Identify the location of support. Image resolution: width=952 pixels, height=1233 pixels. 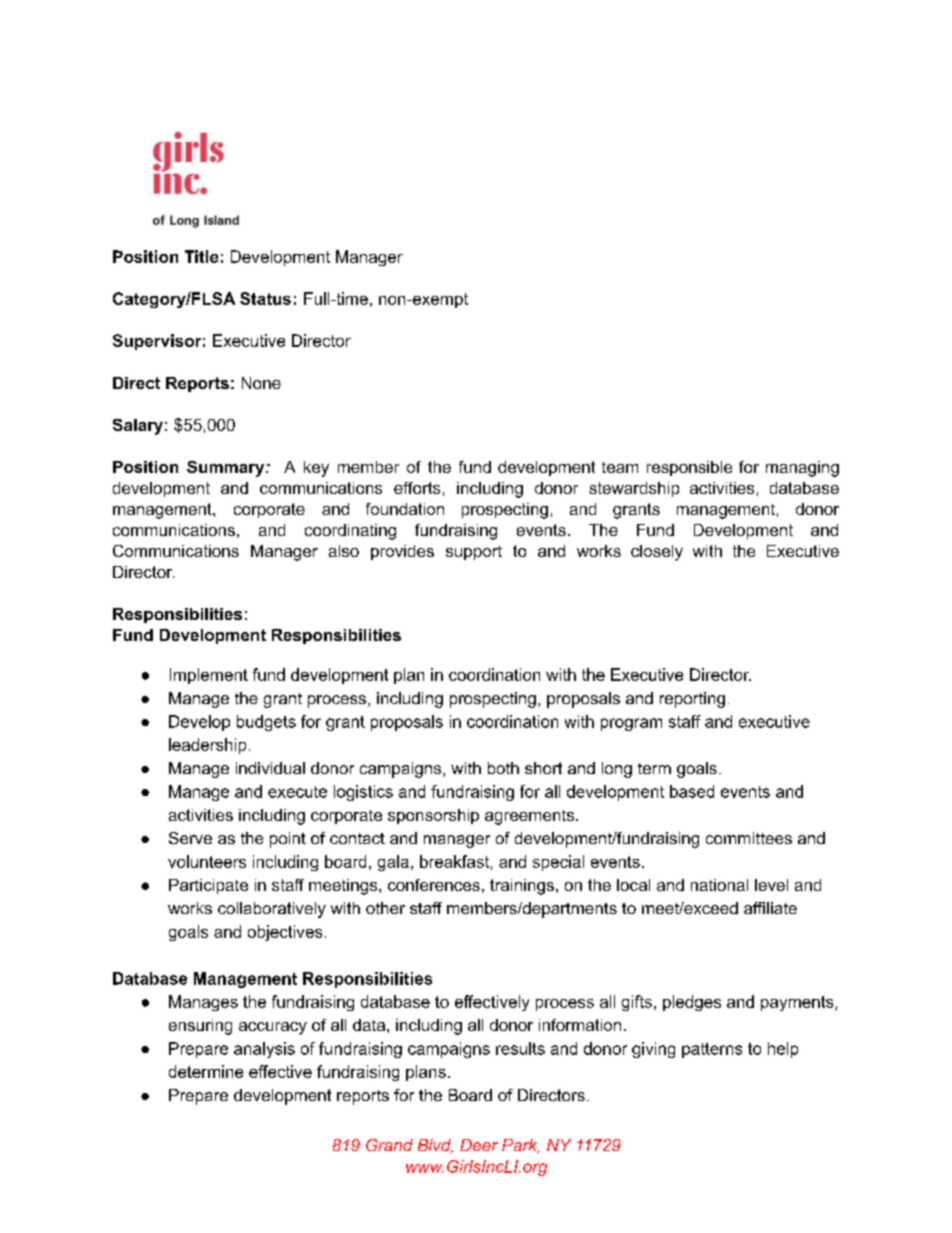
(474, 553).
